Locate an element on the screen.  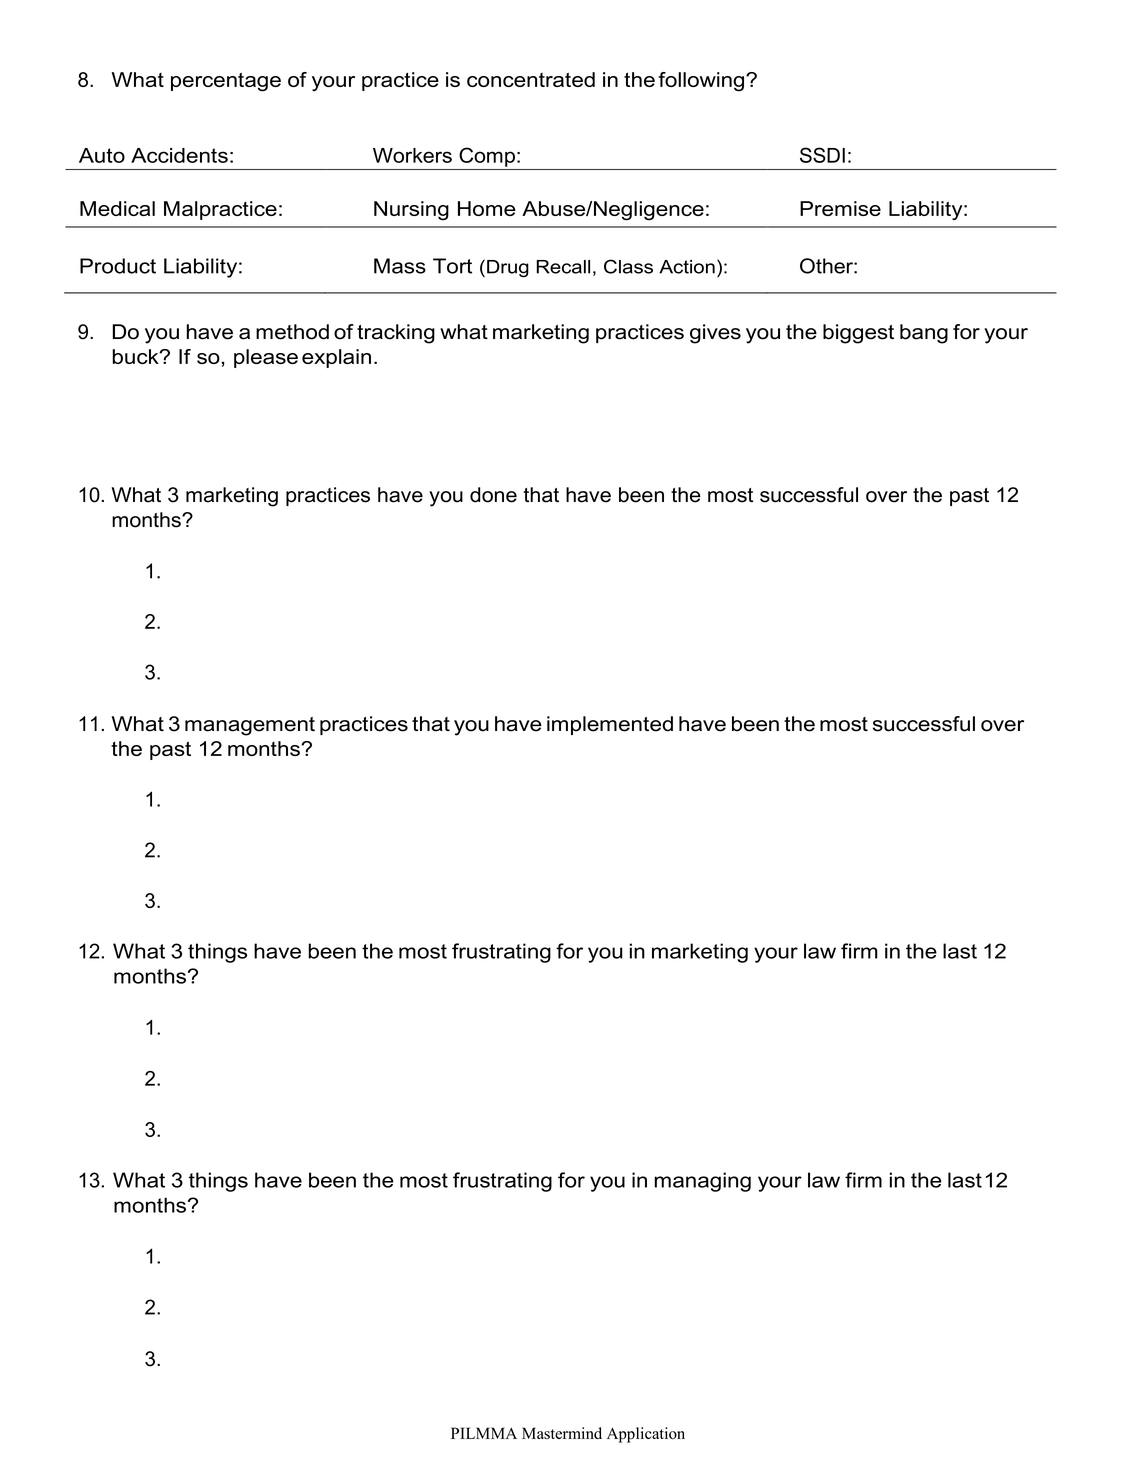
implemented is located at coordinates (610, 725).
